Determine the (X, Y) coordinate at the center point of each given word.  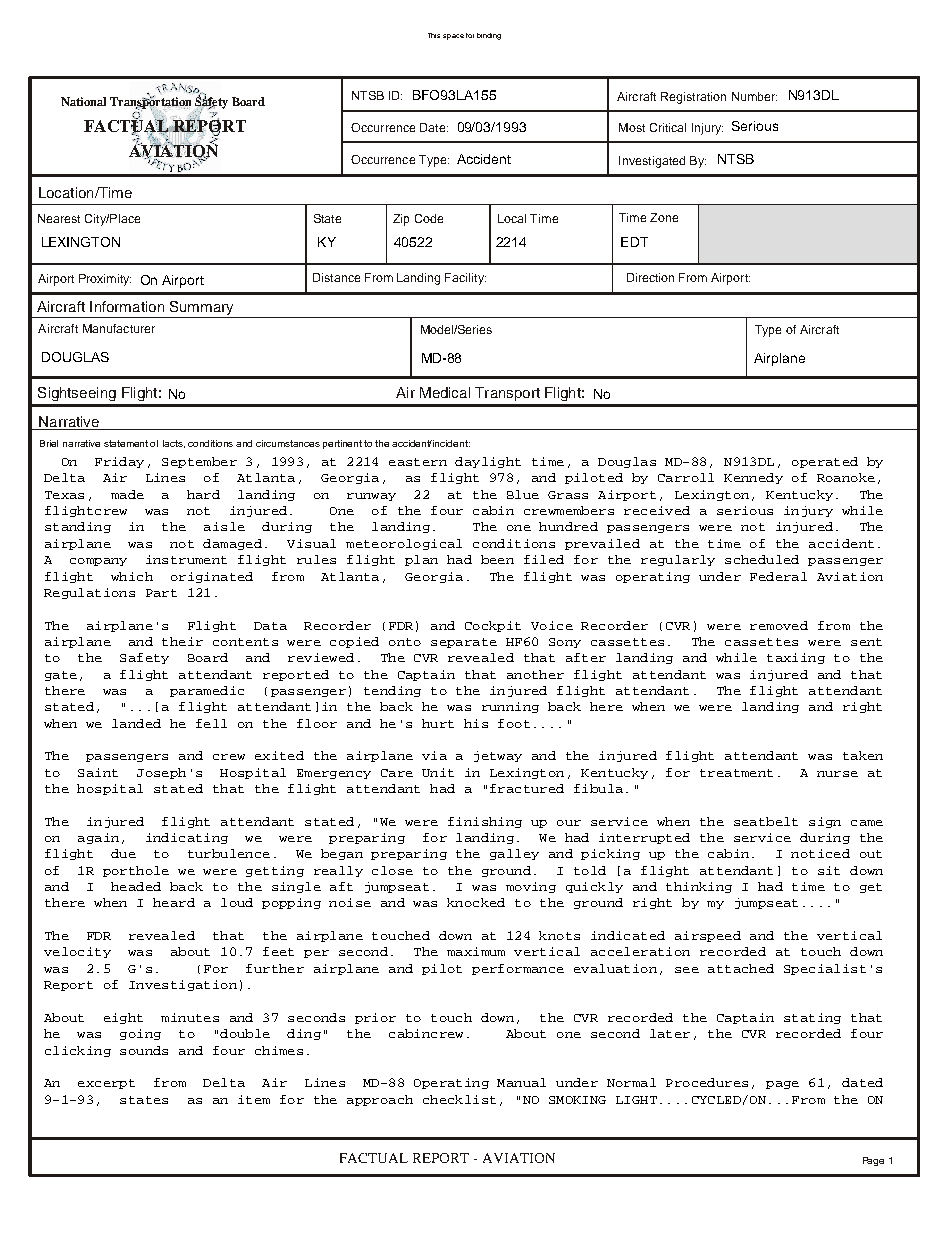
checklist (459, 1099)
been (497, 559)
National (83, 101)
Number (754, 96)
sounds (144, 1050)
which (132, 576)
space (453, 37)
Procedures (707, 1082)
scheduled (762, 559)
